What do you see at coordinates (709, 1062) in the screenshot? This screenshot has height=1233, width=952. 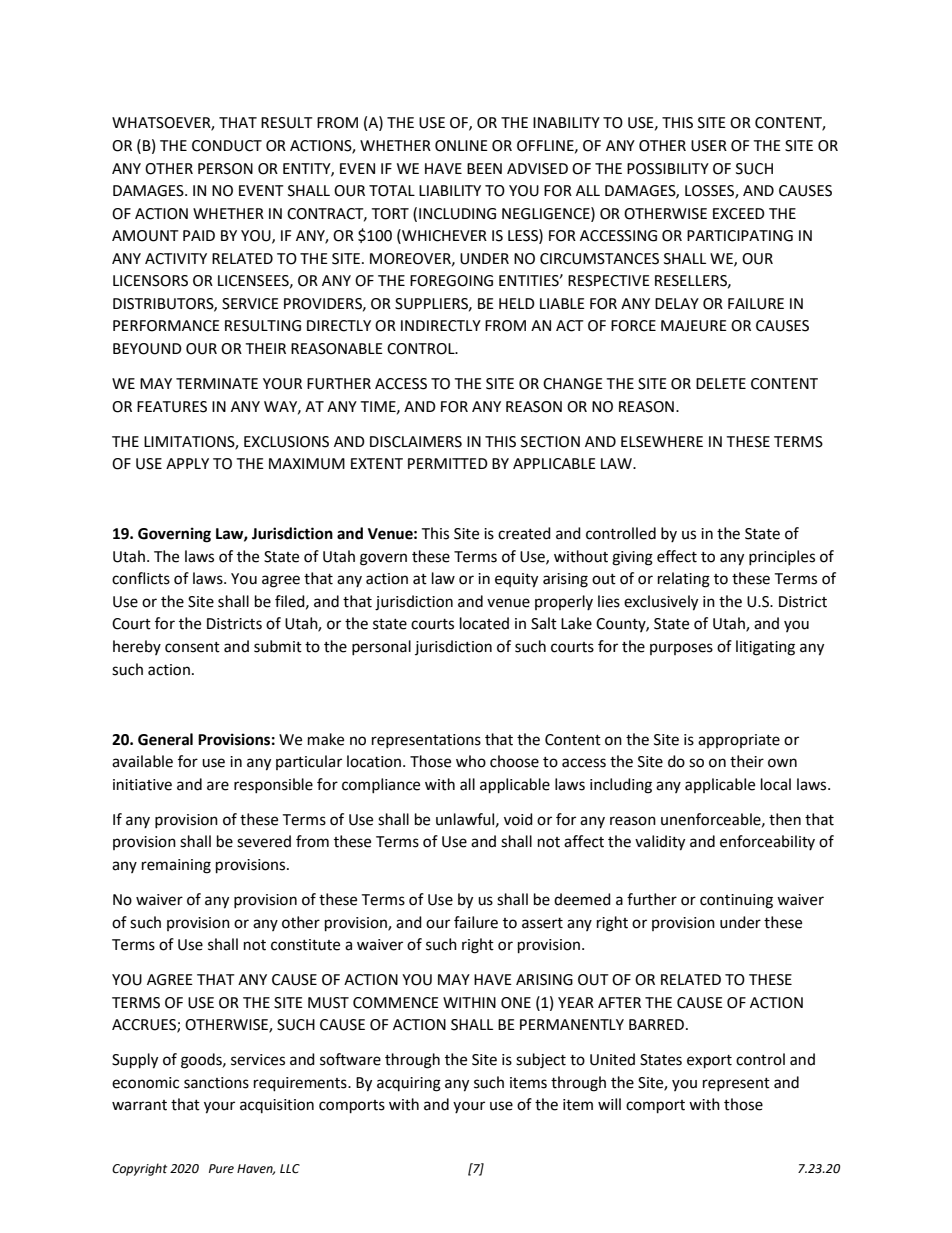 I see `export` at bounding box center [709, 1062].
